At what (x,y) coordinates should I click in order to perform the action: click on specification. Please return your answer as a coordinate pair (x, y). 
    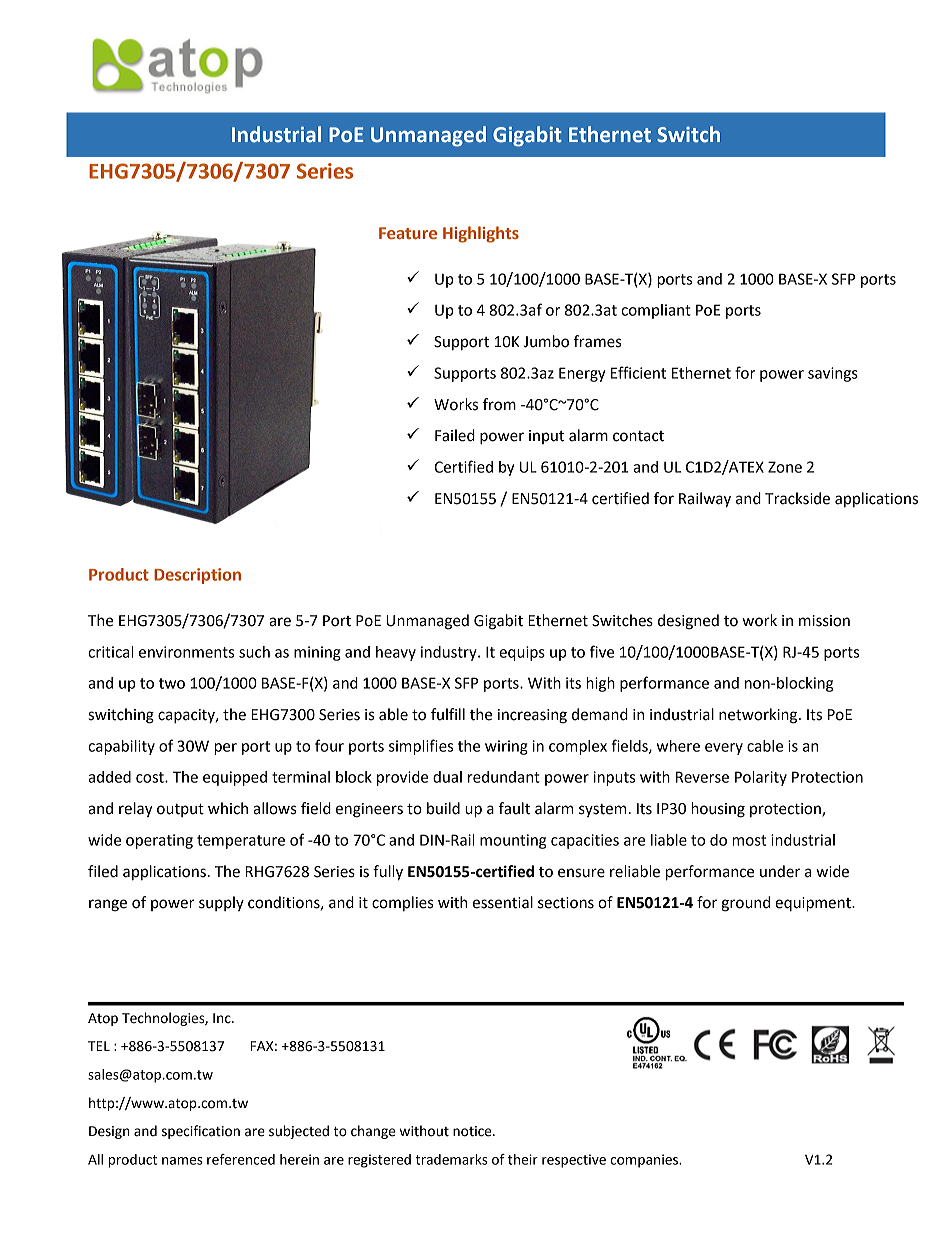
    Looking at the image, I should click on (201, 1132).
